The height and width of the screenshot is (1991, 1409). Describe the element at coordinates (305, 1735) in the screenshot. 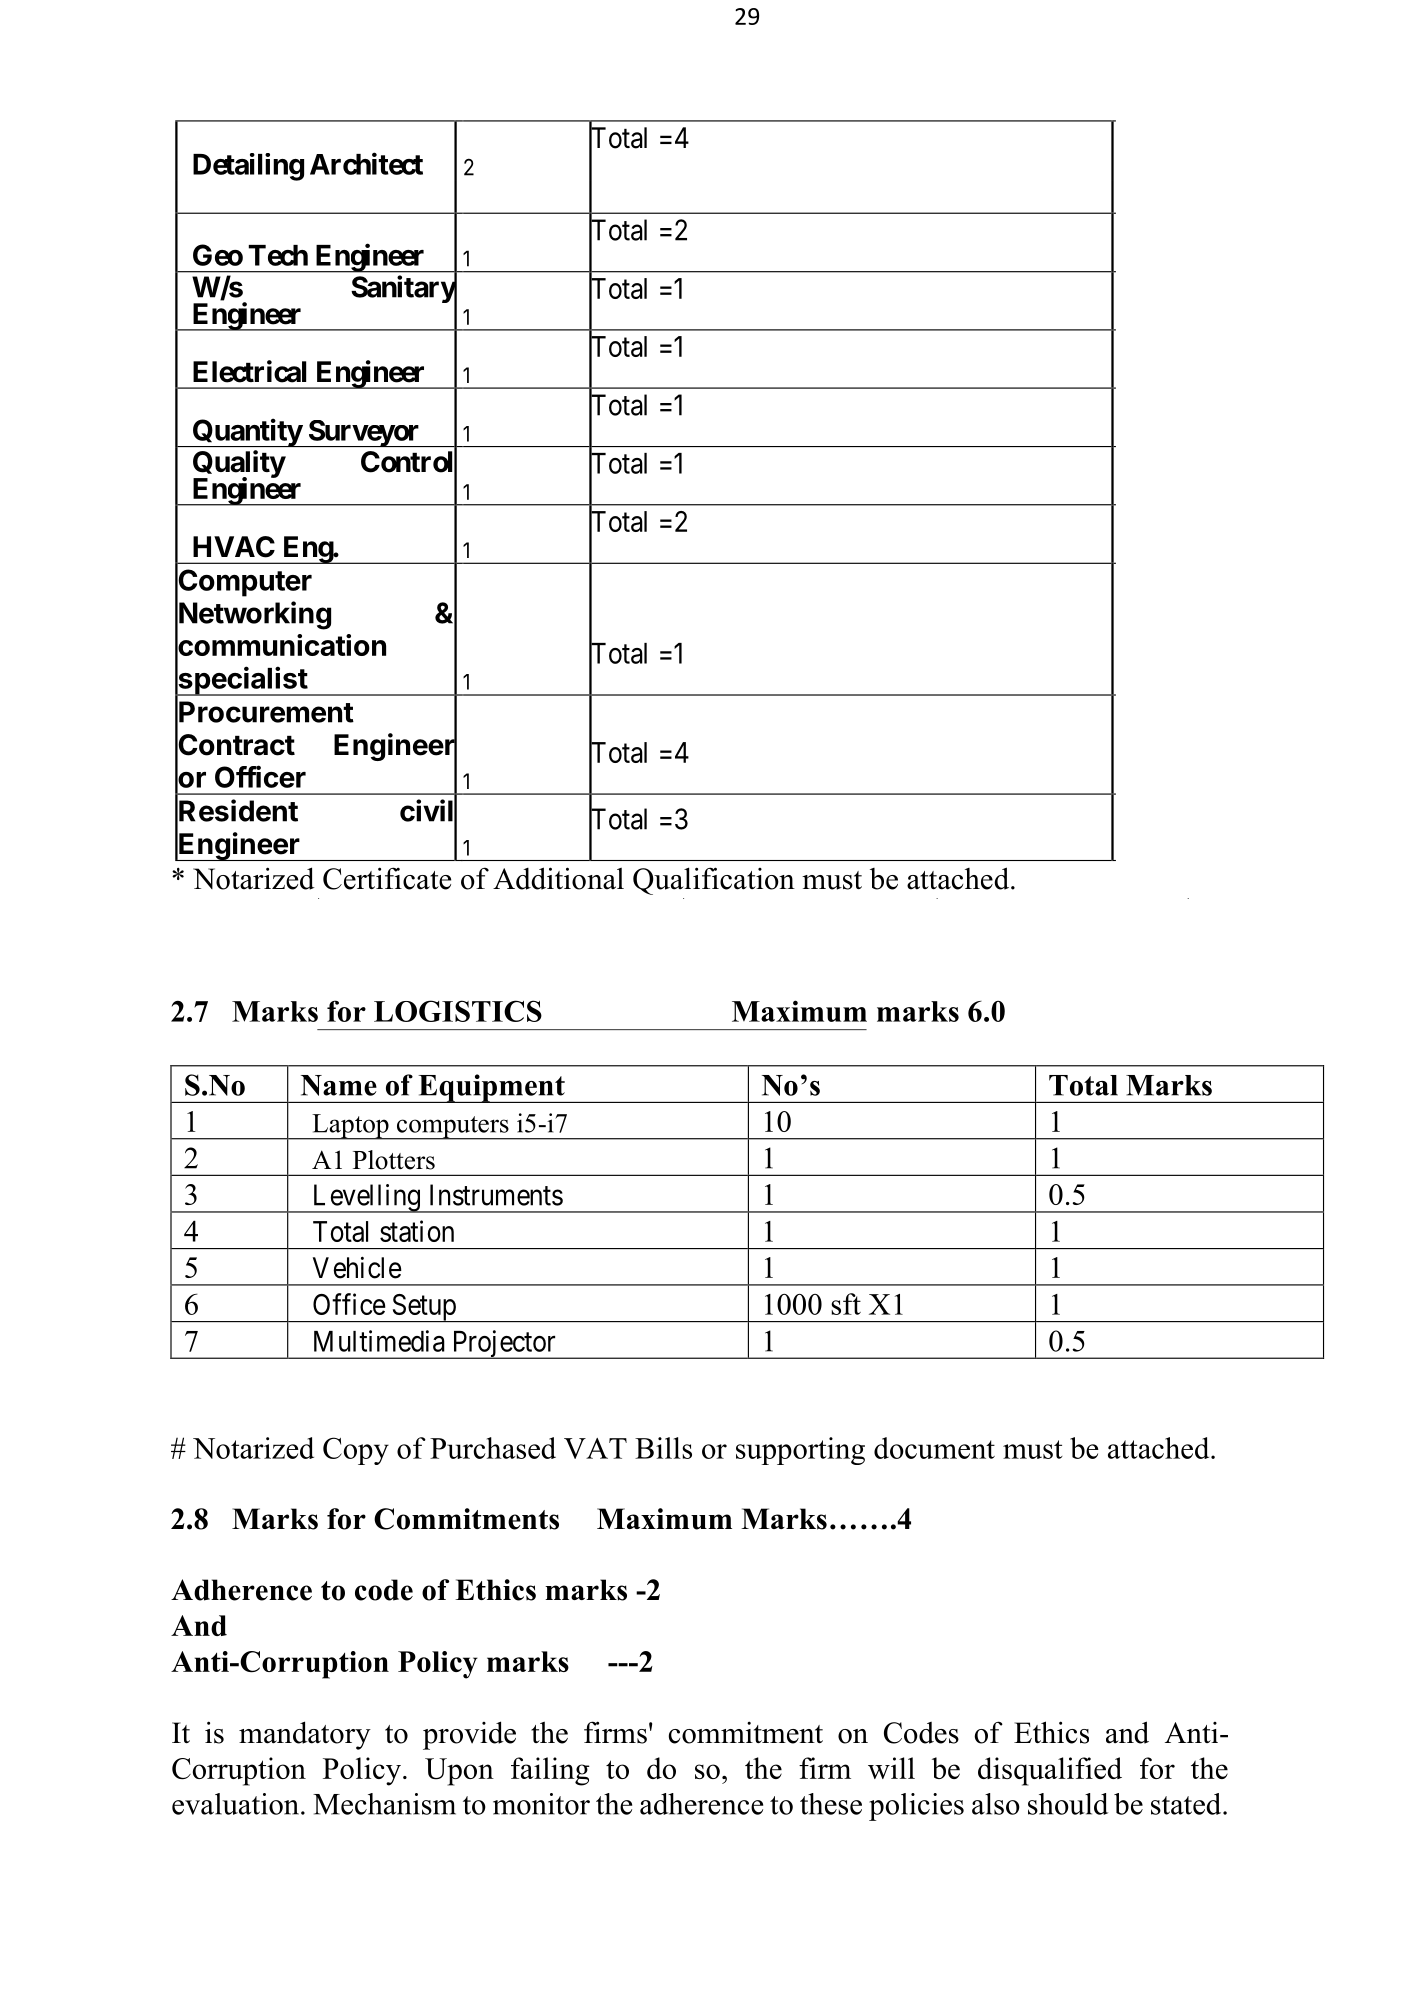

I see `mandatory` at that location.
